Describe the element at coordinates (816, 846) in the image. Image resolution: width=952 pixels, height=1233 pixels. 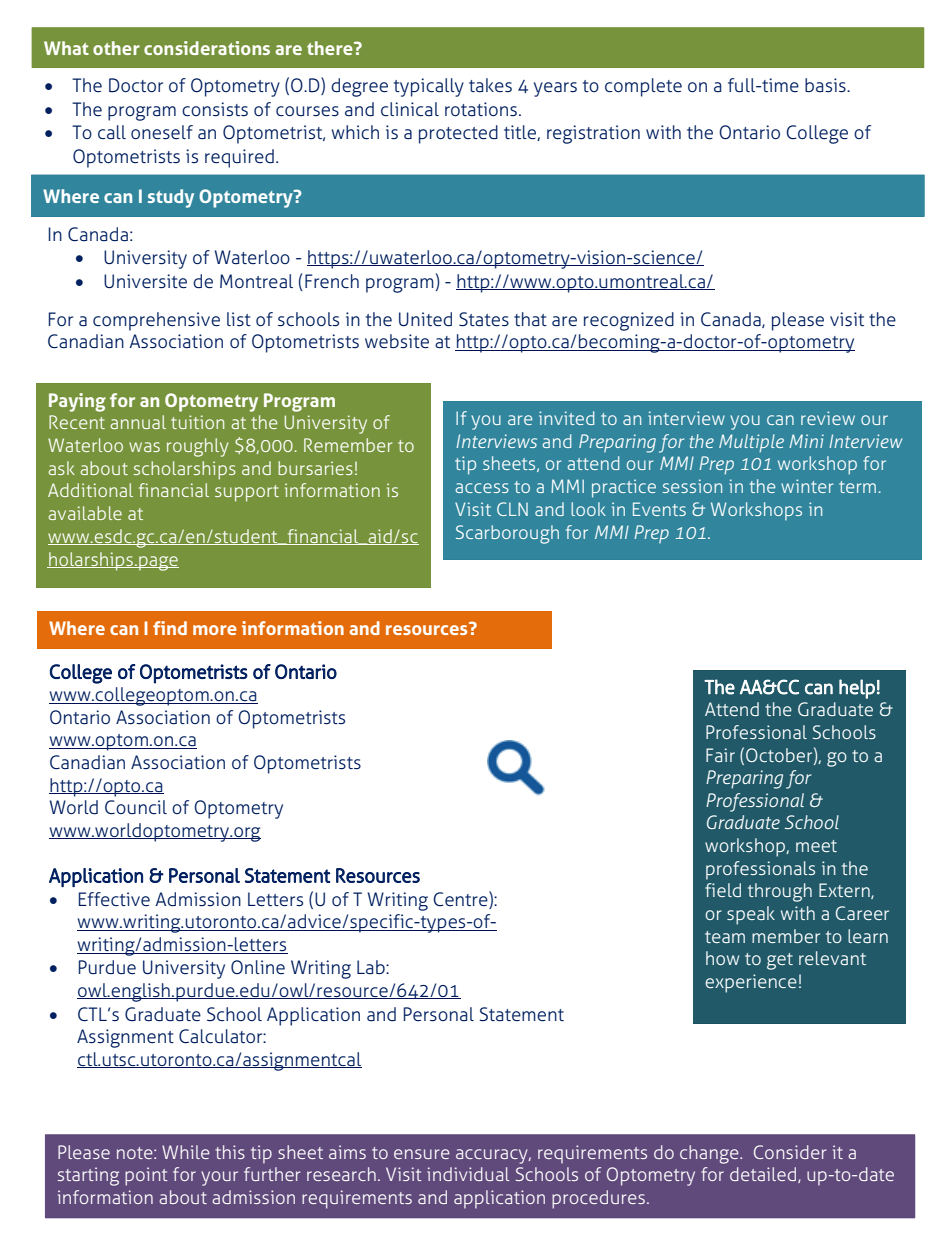
I see `meet` at that location.
